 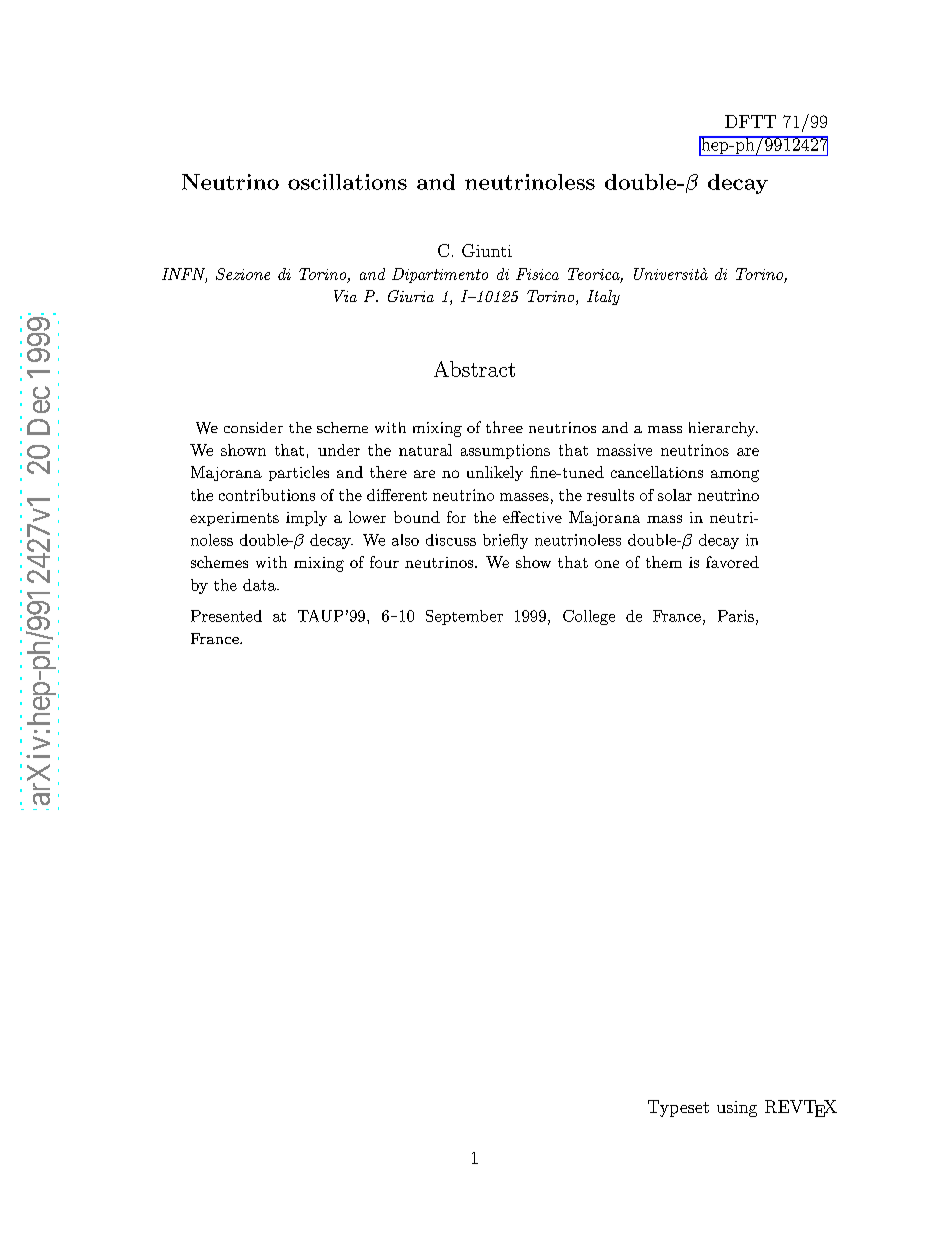 I want to click on Paris, so click(x=736, y=616).
